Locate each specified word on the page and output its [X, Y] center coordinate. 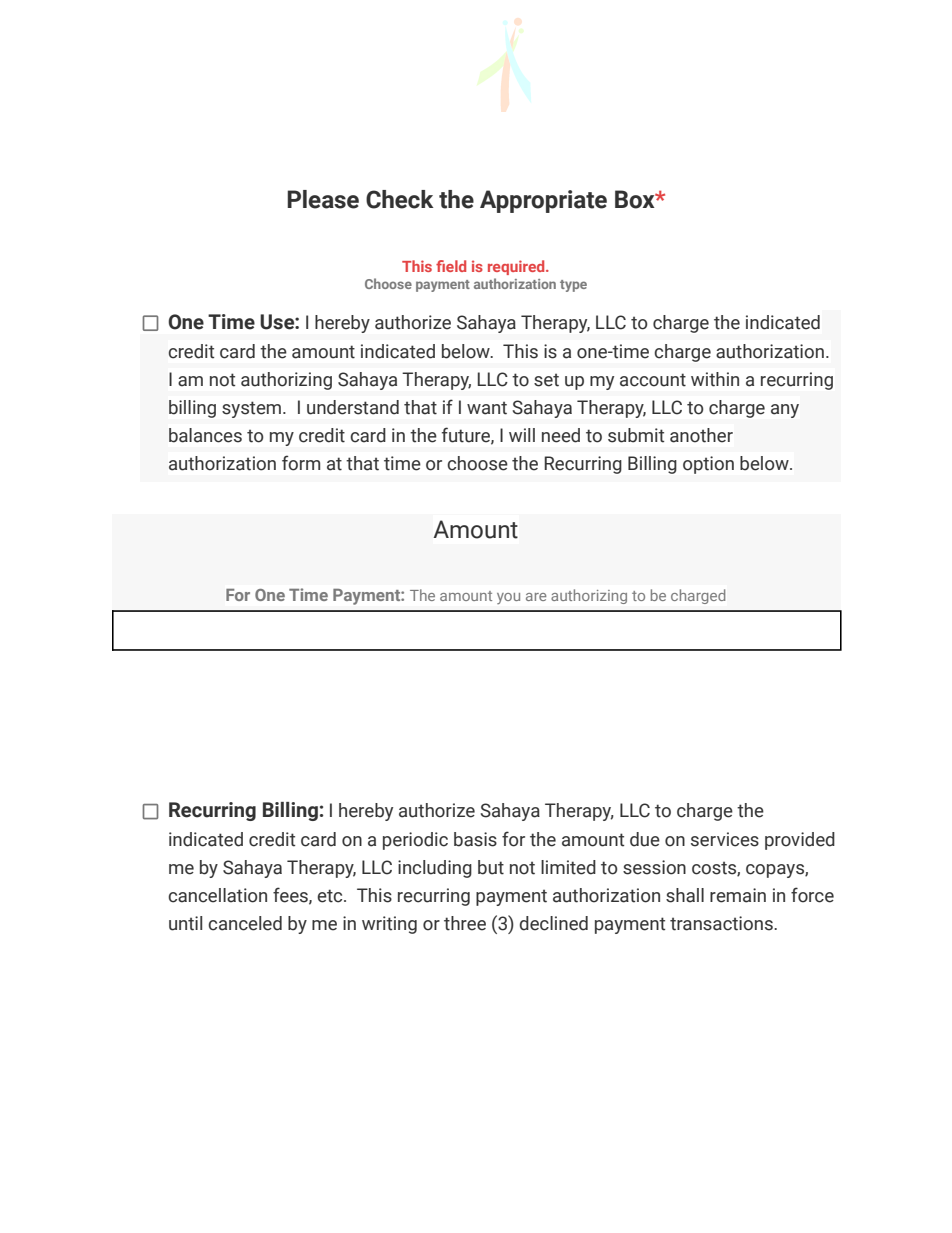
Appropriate [543, 201]
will [522, 435]
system [251, 409]
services [725, 839]
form [301, 463]
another [701, 435]
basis [475, 839]
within [715, 379]
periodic [415, 841]
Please [323, 199]
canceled [245, 923]
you [508, 598]
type [573, 286]
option [708, 465]
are [536, 597]
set [546, 380]
